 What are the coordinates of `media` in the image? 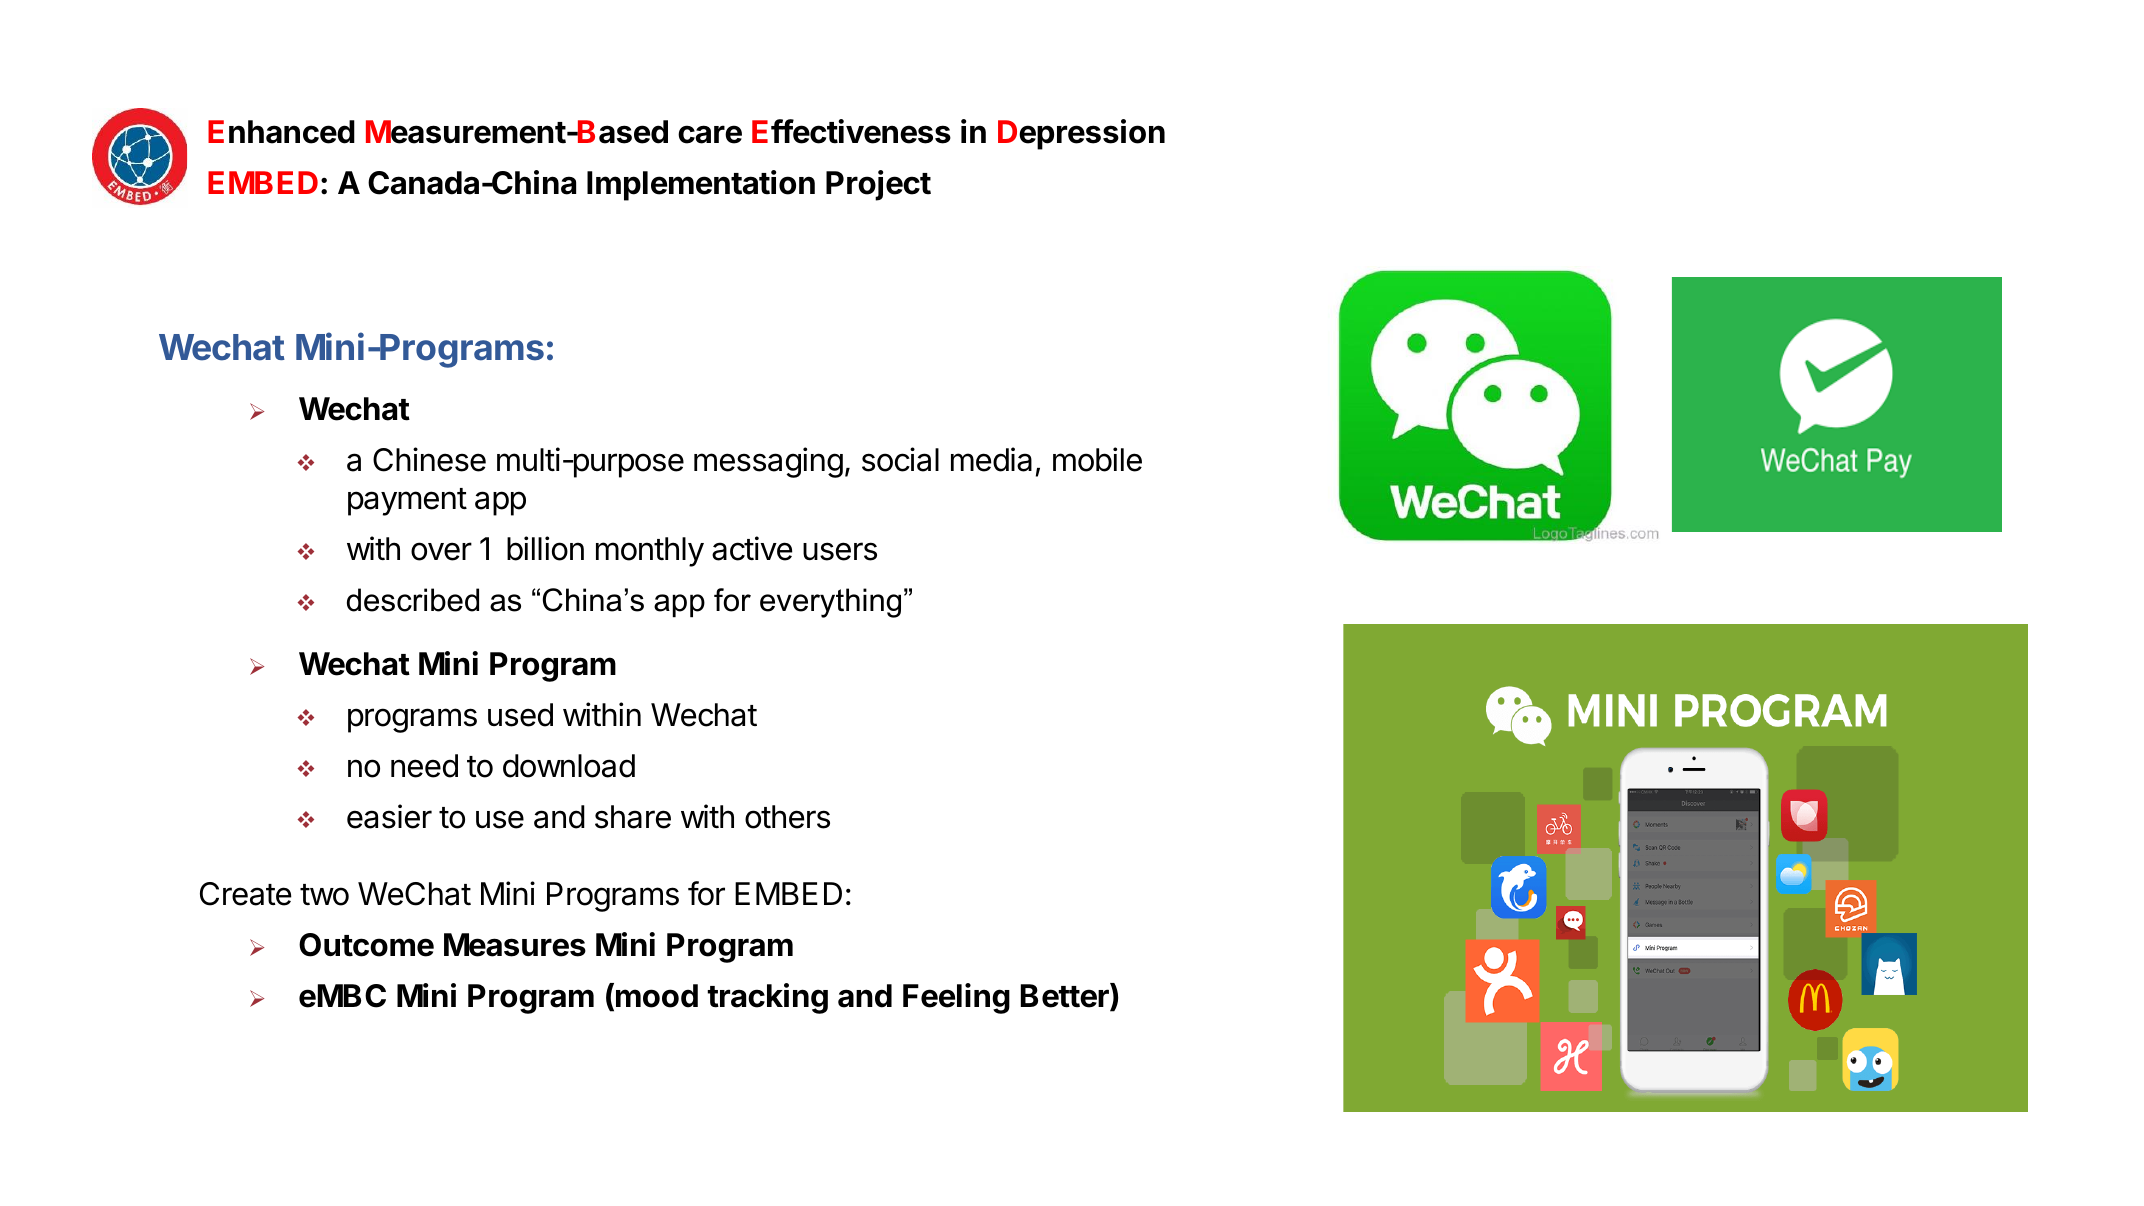 It's located at (991, 459).
